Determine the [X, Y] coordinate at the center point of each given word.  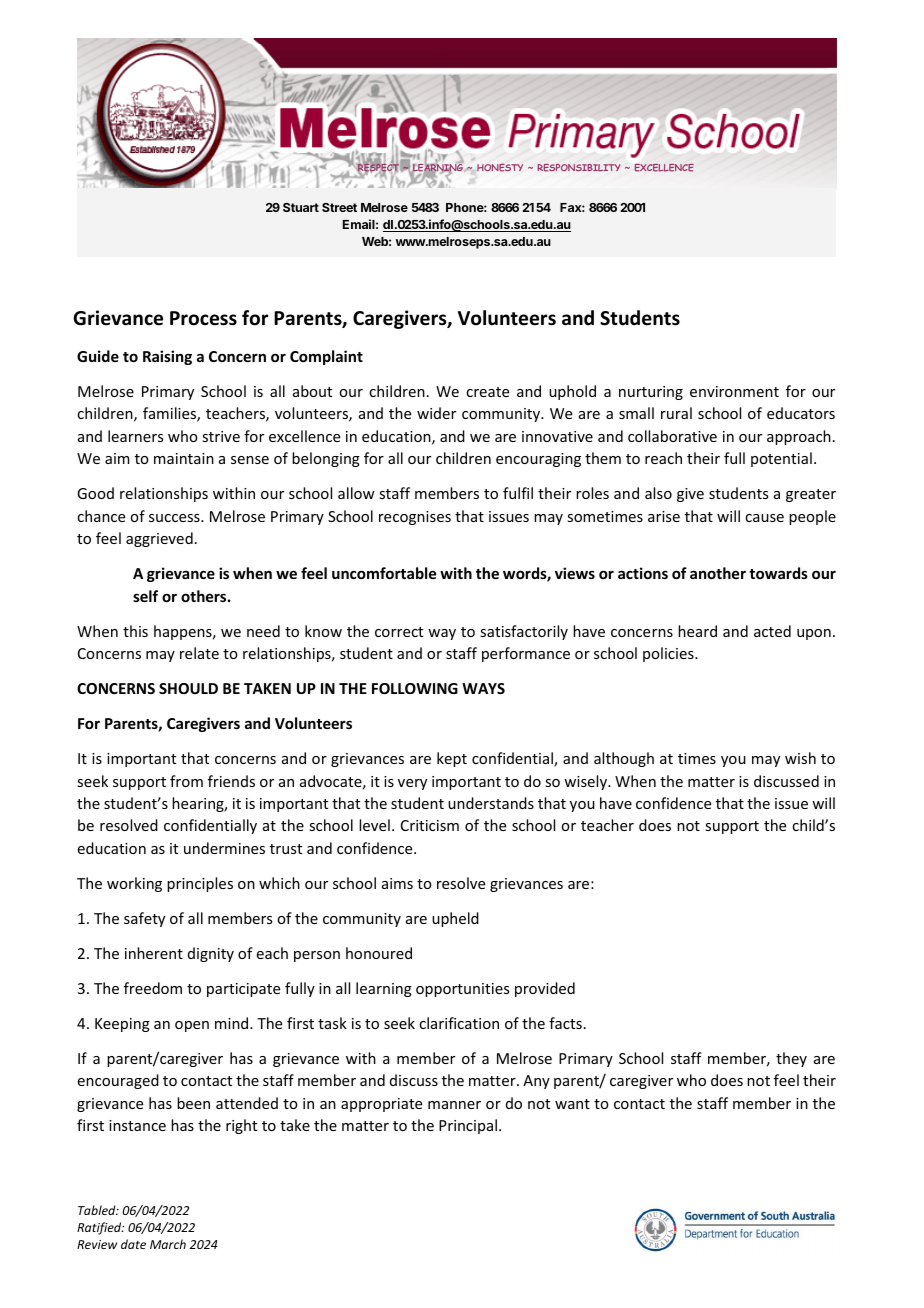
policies [669, 654]
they [791, 1059]
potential [781, 459]
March [168, 1244]
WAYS [483, 688]
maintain [184, 458]
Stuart [301, 207]
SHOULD [188, 688]
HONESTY [500, 168]
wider [436, 413]
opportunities [462, 990]
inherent [154, 953]
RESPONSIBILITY [579, 168]
